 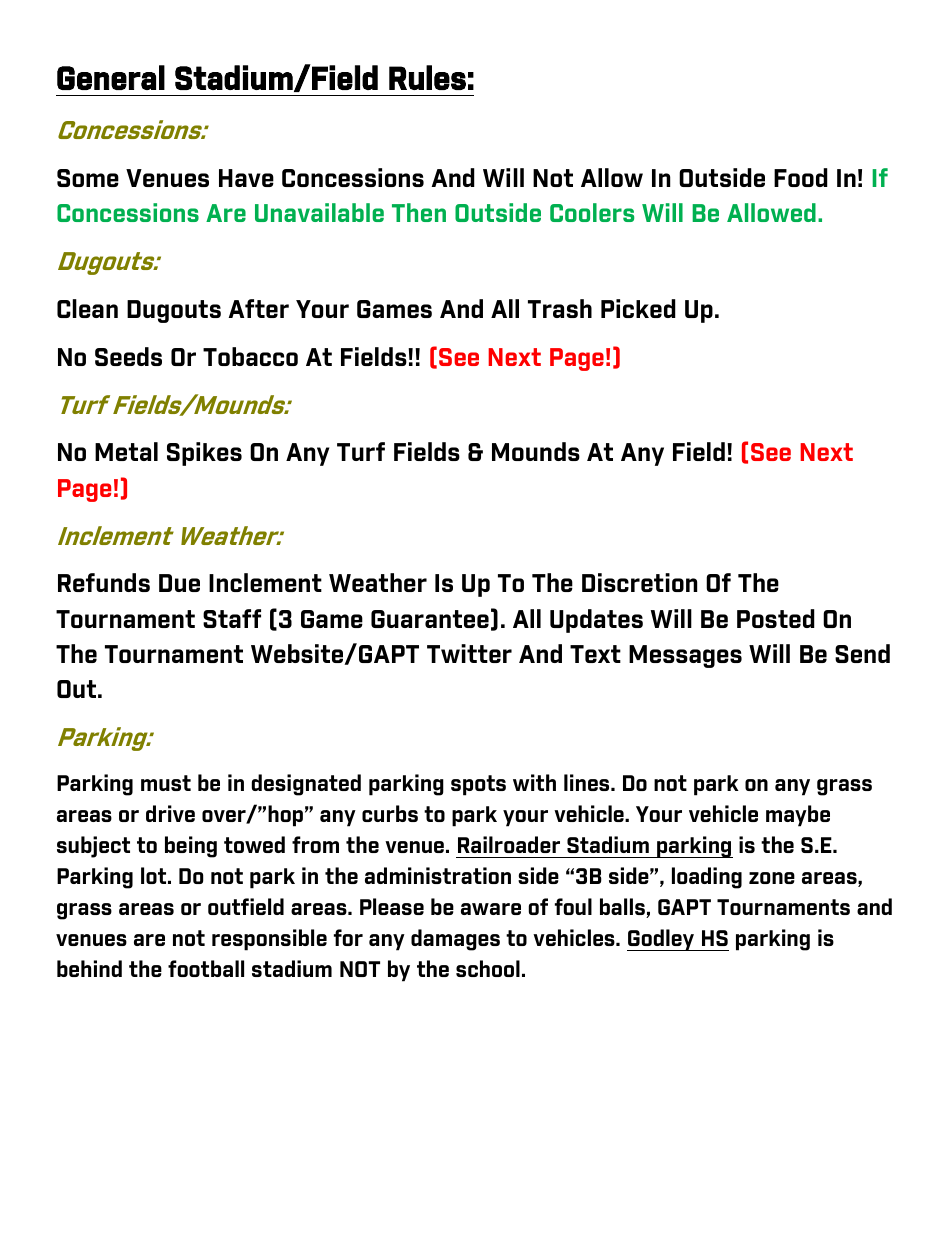 What do you see at coordinates (469, 653) in the document?
I see `Twitter` at bounding box center [469, 653].
